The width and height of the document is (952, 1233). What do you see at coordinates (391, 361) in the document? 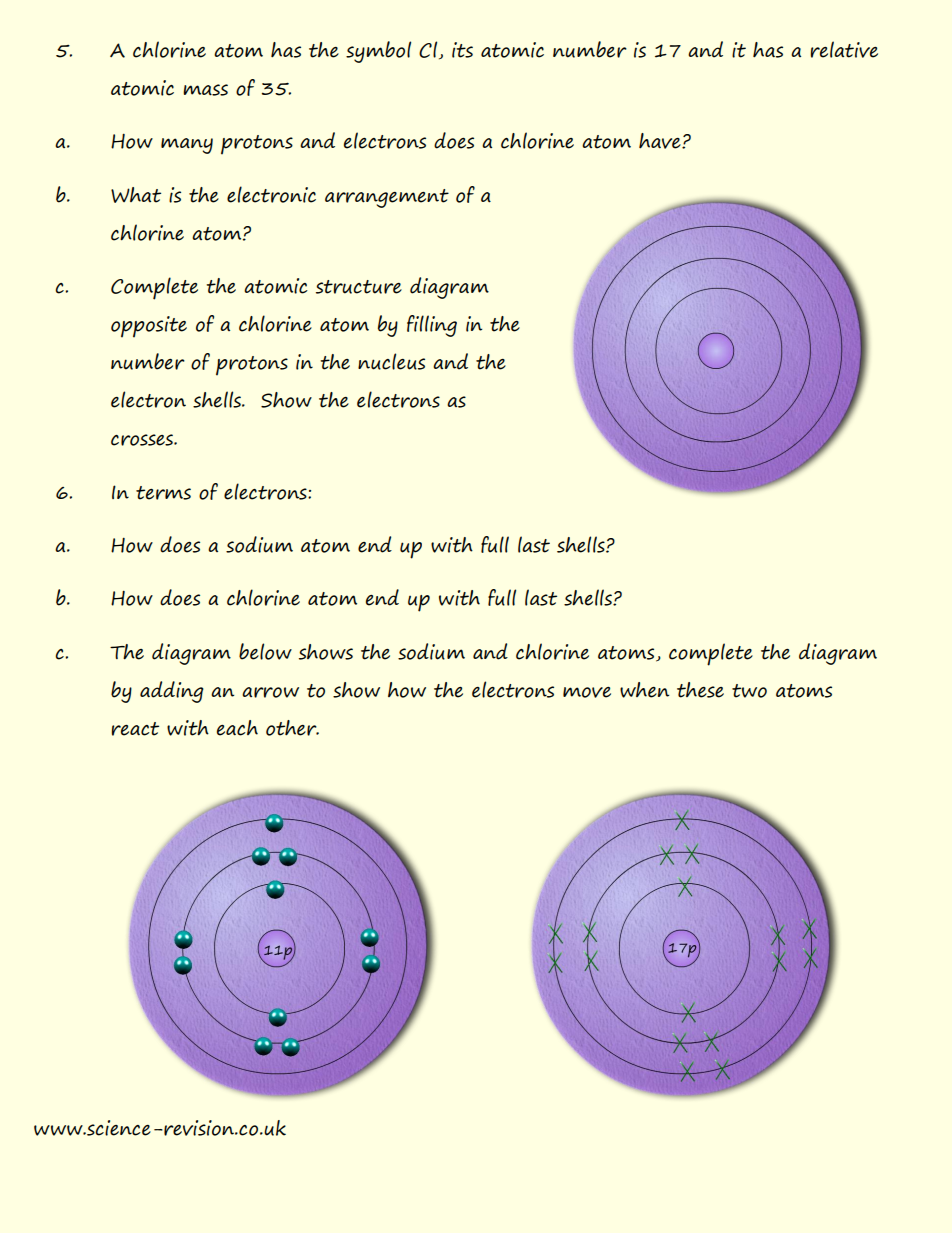
I see `nucleus` at bounding box center [391, 361].
